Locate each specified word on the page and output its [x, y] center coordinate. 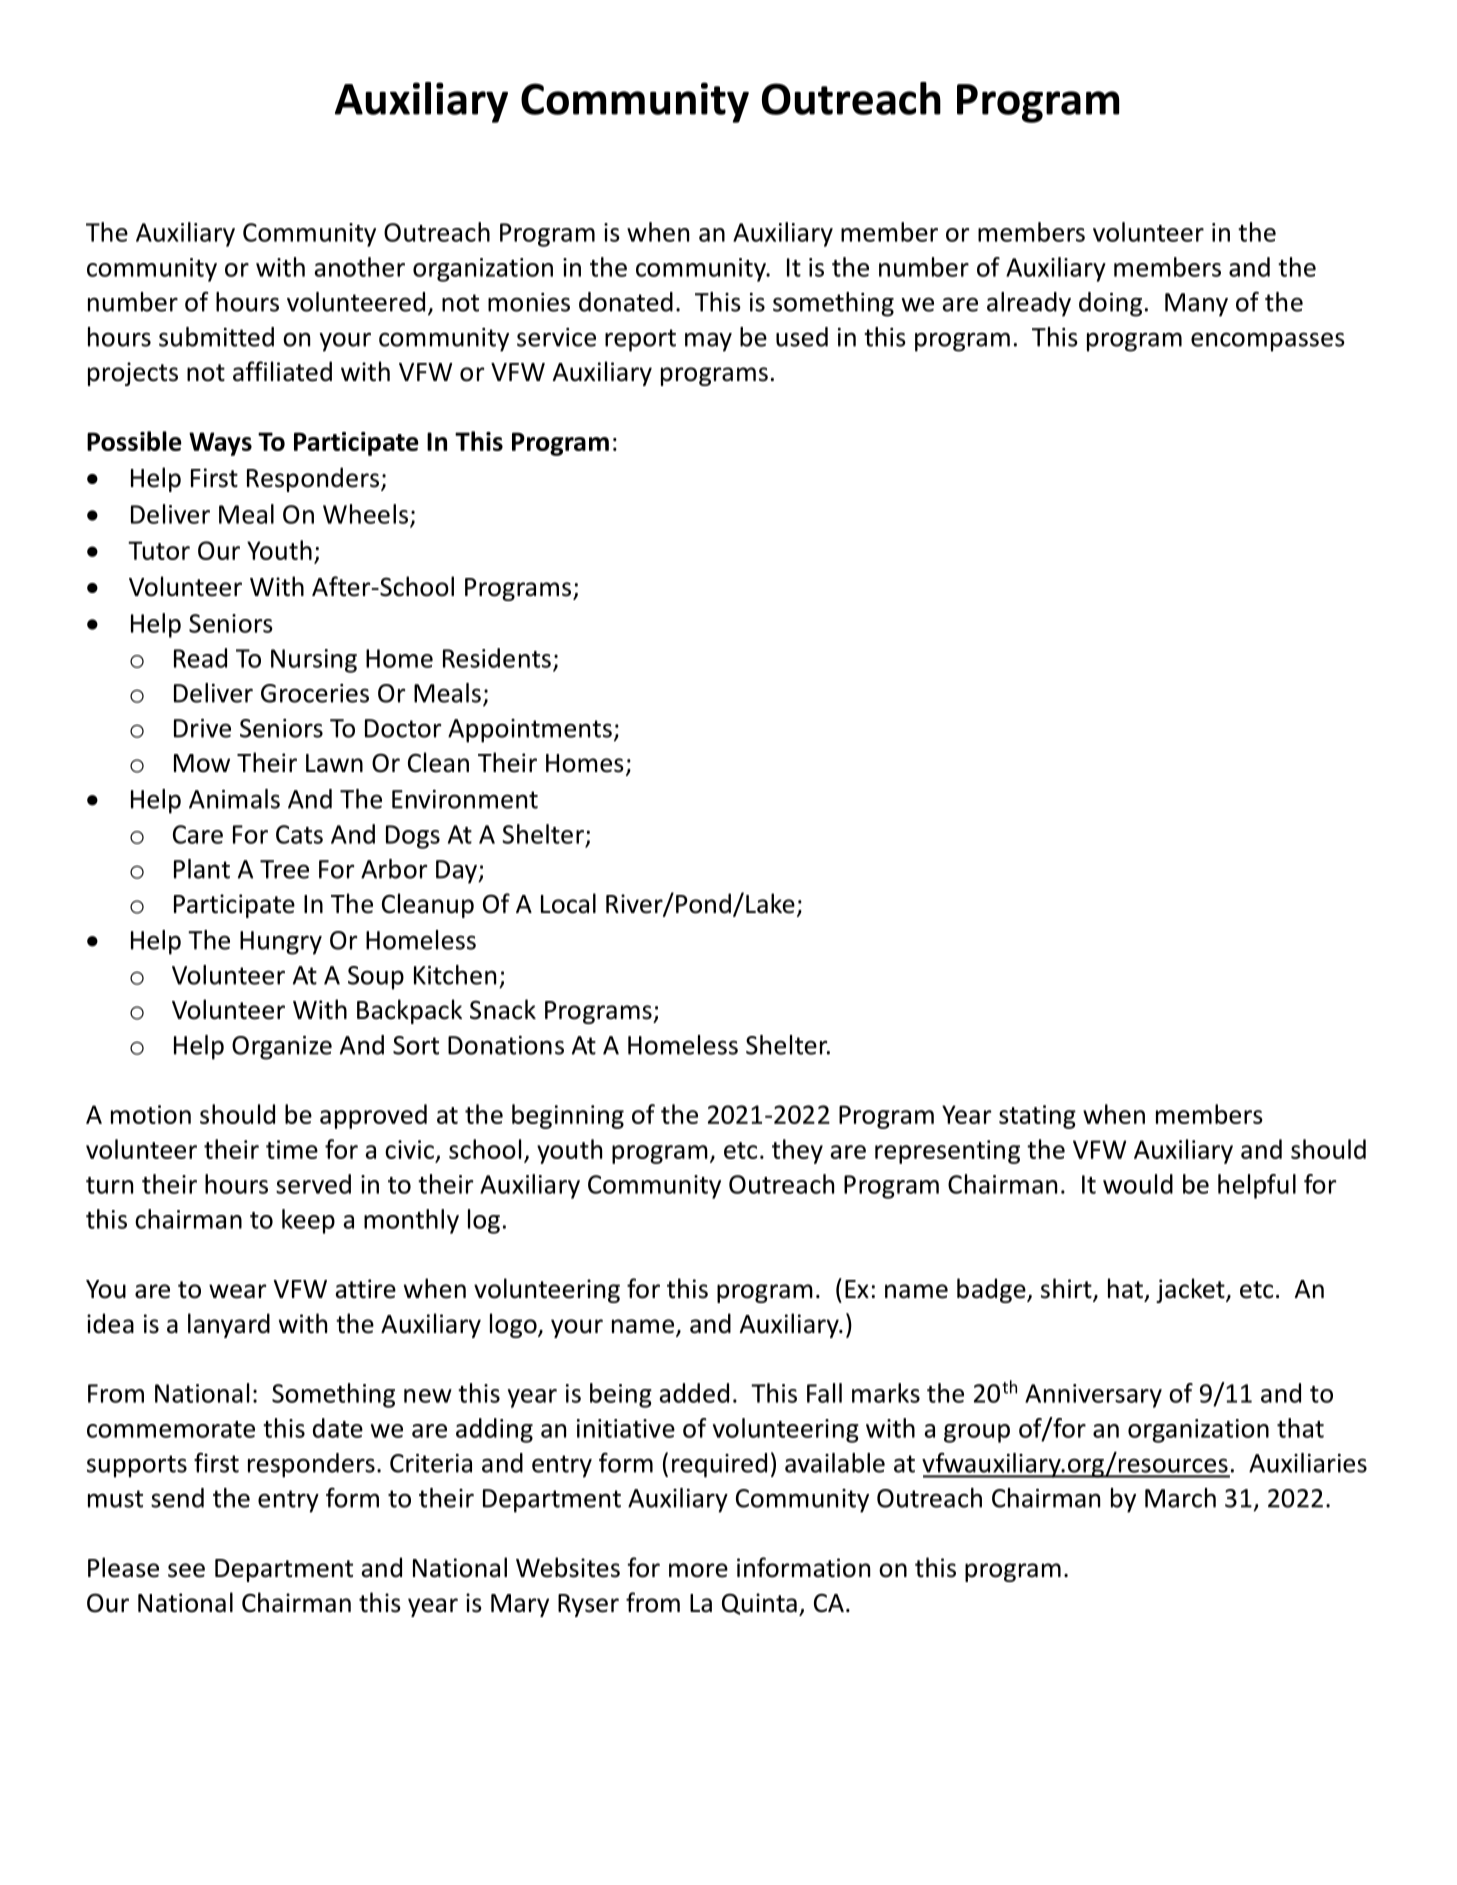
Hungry [281, 943]
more [698, 1570]
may [708, 342]
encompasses [1268, 342]
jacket [1191, 1290]
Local [568, 903]
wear [237, 1291]
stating [1037, 1117]
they [797, 1151]
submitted [216, 337]
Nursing [314, 661]
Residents [497, 658]
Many [1196, 305]
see [186, 1570]
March [1180, 1498]
